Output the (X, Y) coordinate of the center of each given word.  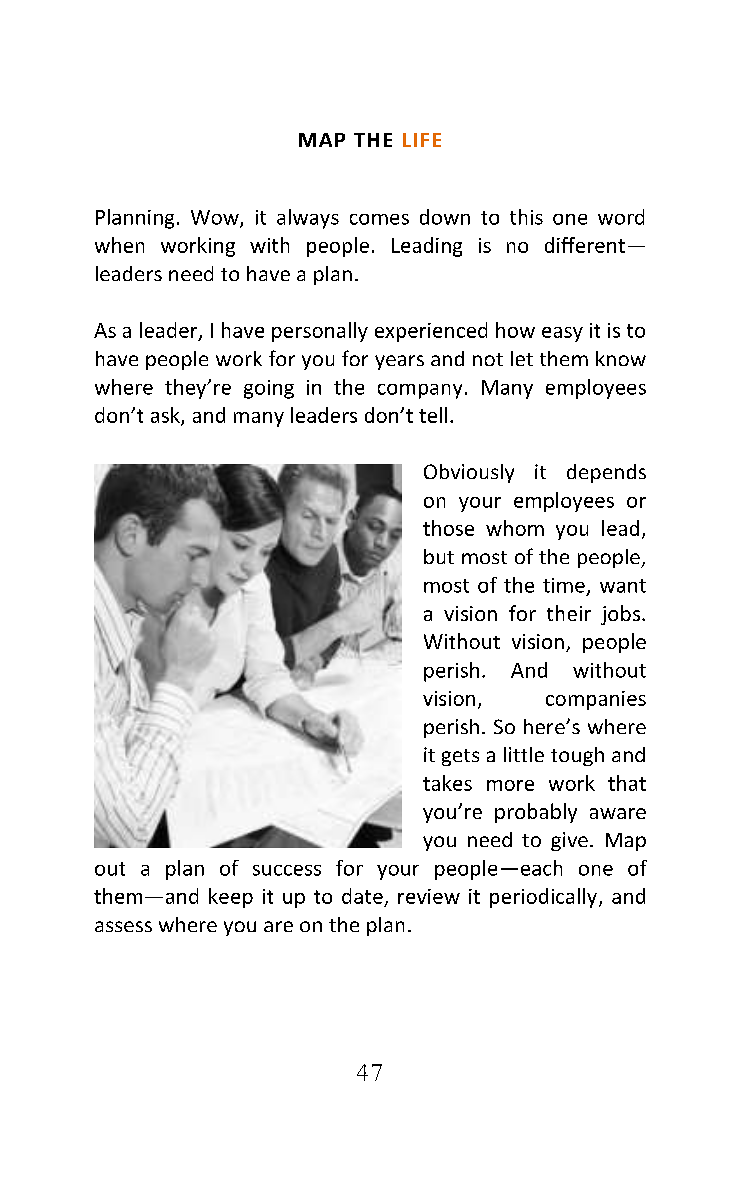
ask (166, 416)
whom (515, 528)
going (269, 389)
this (526, 217)
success (287, 870)
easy (562, 334)
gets (460, 757)
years (399, 362)
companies (596, 700)
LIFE (422, 140)
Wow (216, 218)
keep (231, 898)
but (439, 556)
